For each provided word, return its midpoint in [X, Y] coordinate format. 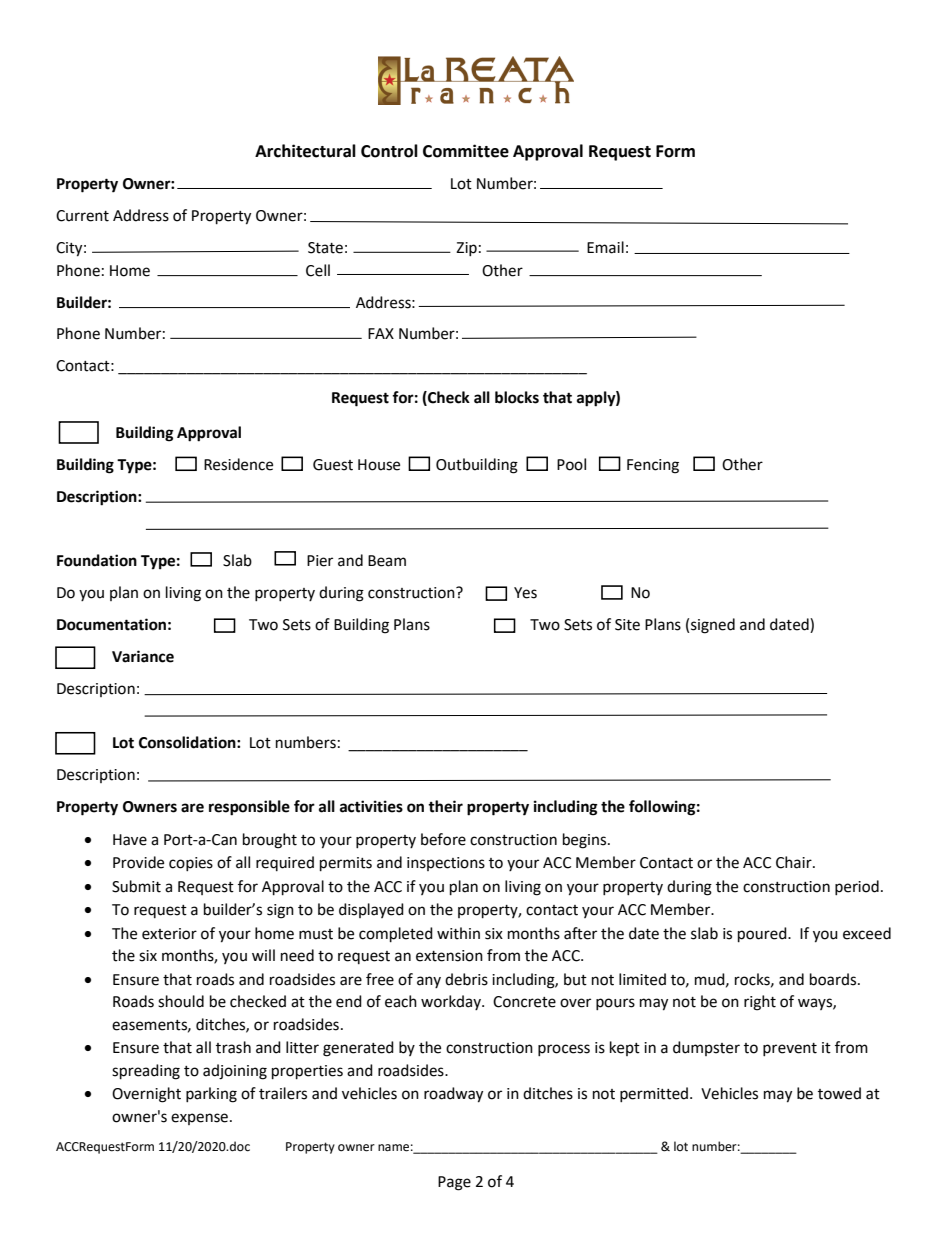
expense [199, 1119]
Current [82, 216]
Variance [143, 656]
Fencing [653, 466]
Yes [525, 593]
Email [605, 247]
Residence [238, 464]
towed [839, 1093]
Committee [466, 151]
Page [454, 1183]
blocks [517, 397]
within [458, 933]
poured [763, 935]
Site [627, 625]
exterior [169, 934]
